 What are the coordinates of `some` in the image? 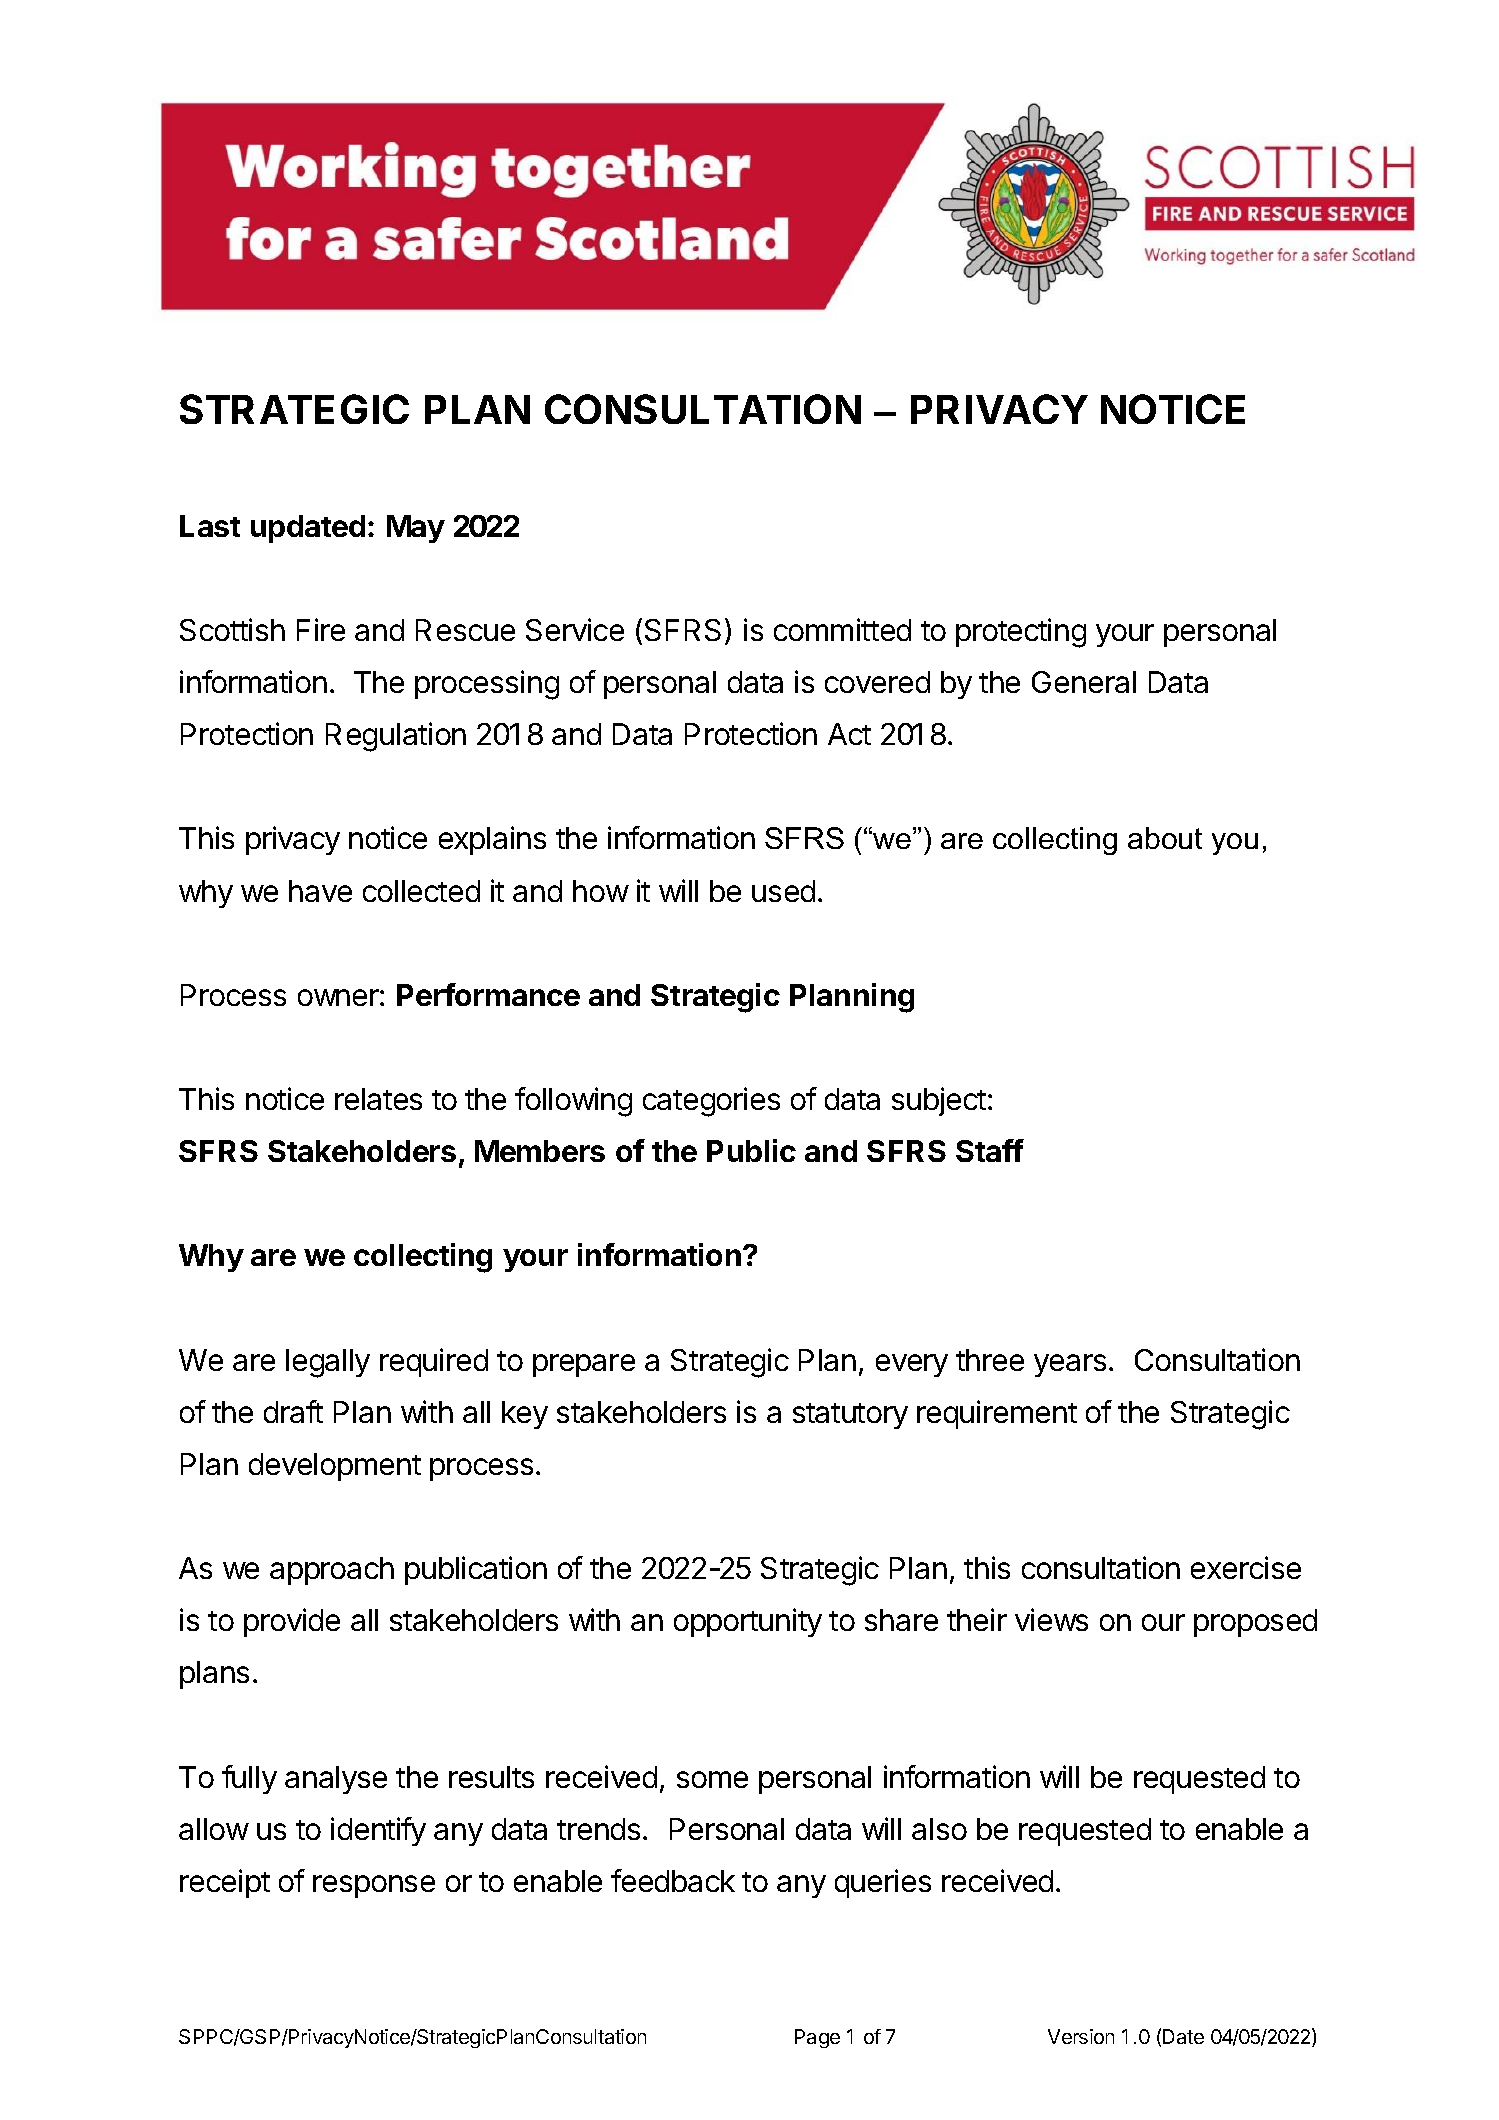 It's located at (712, 1779).
